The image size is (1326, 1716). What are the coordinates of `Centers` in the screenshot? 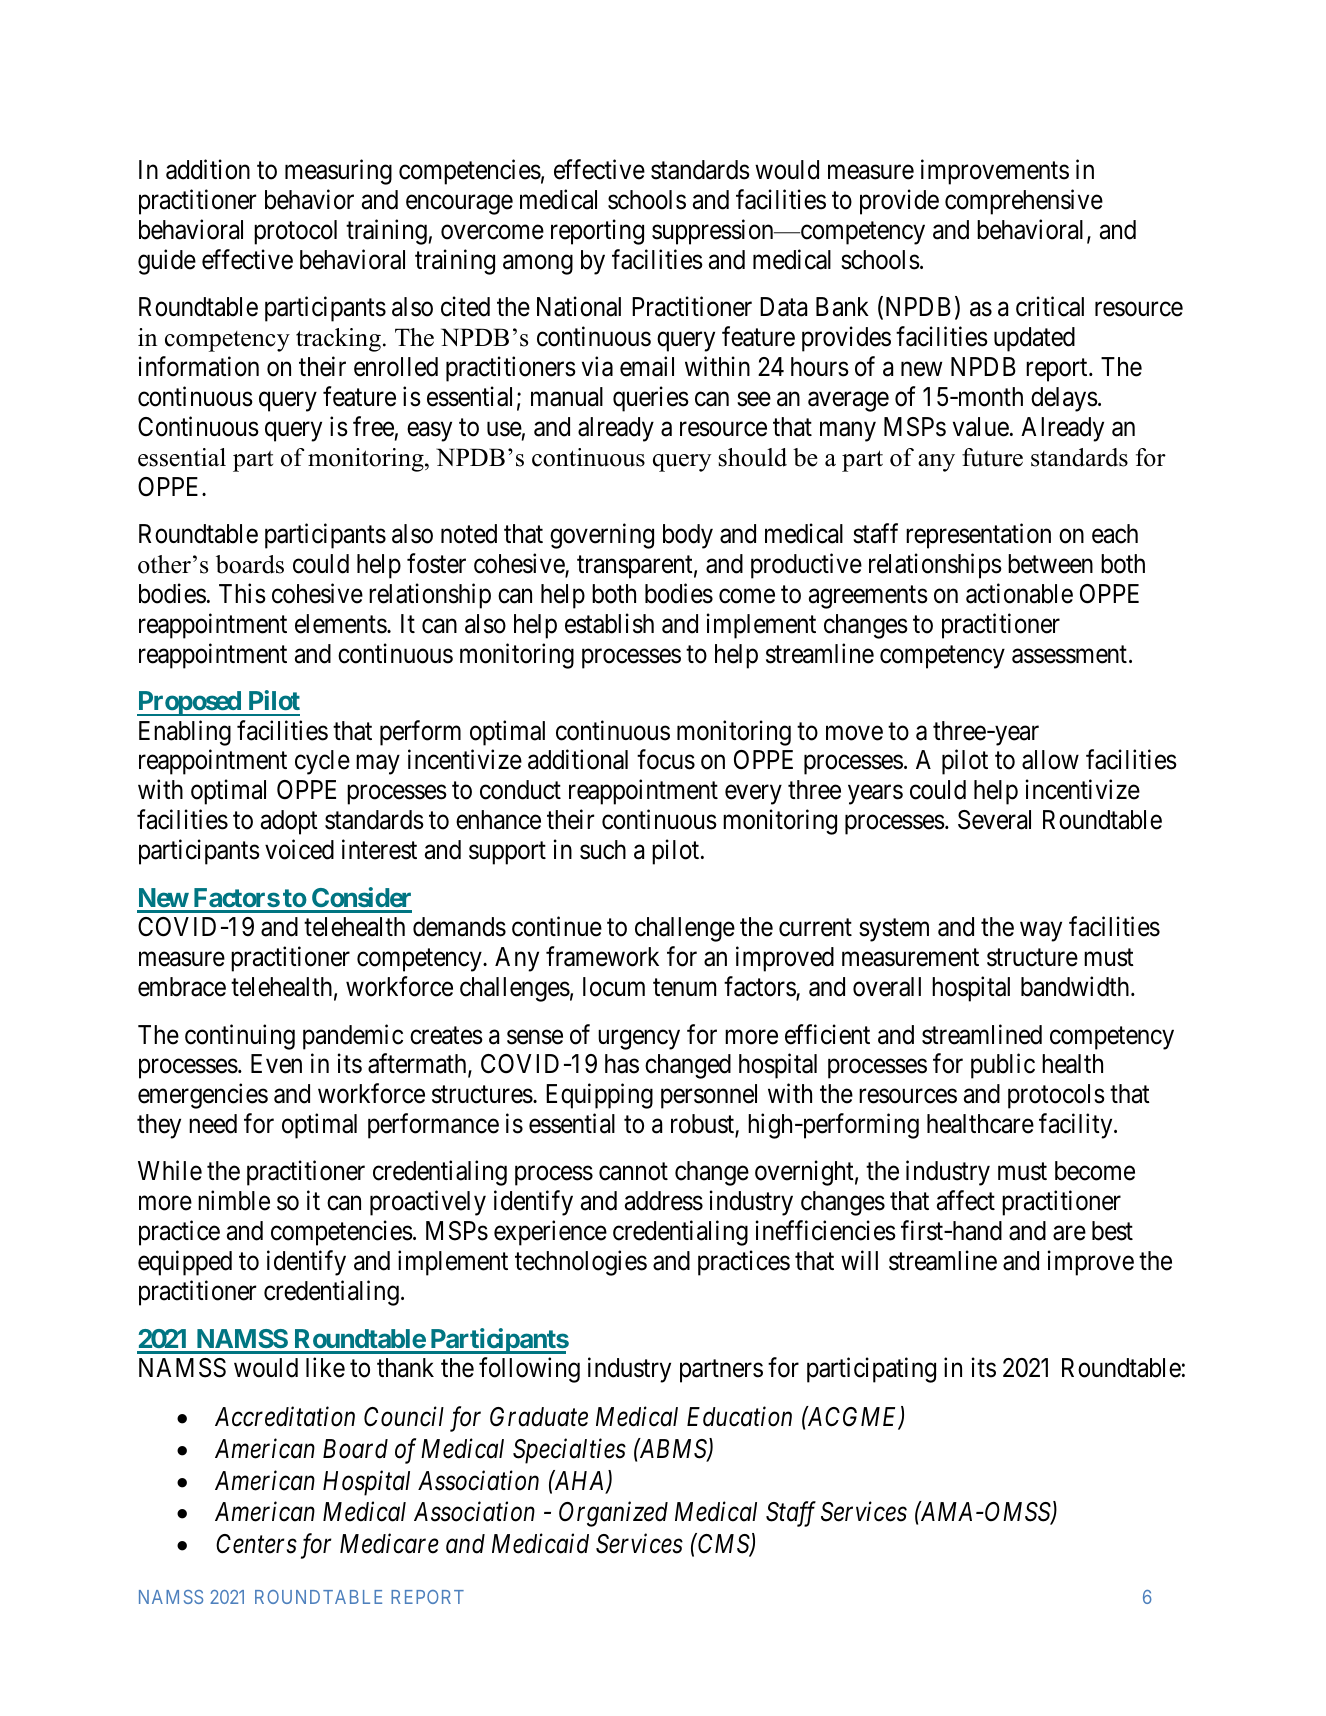 It's located at (256, 1544).
